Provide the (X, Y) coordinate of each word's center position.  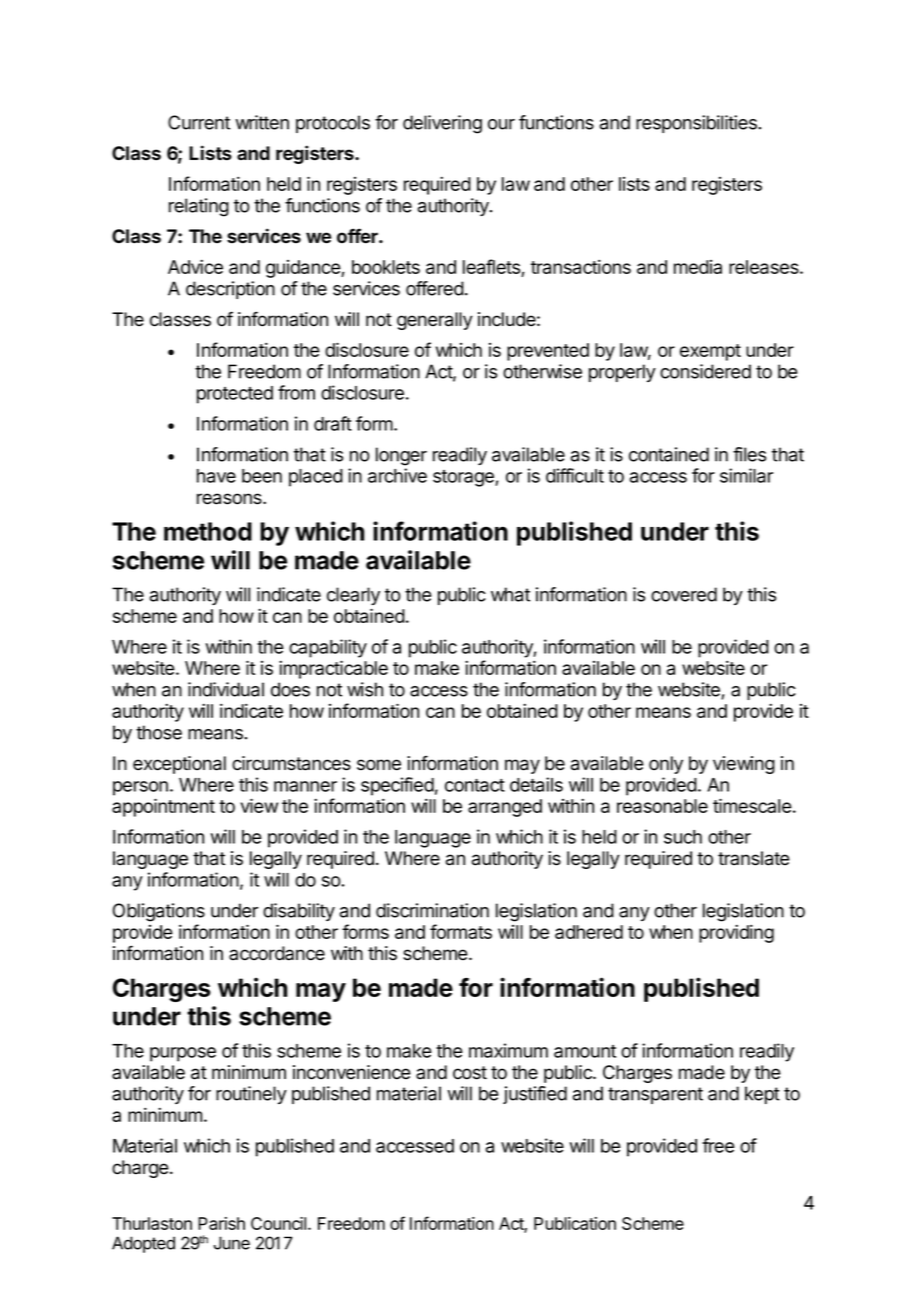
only (666, 765)
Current (199, 122)
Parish (221, 1223)
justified (535, 1095)
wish (365, 689)
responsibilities (697, 124)
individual (226, 689)
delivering (442, 124)
